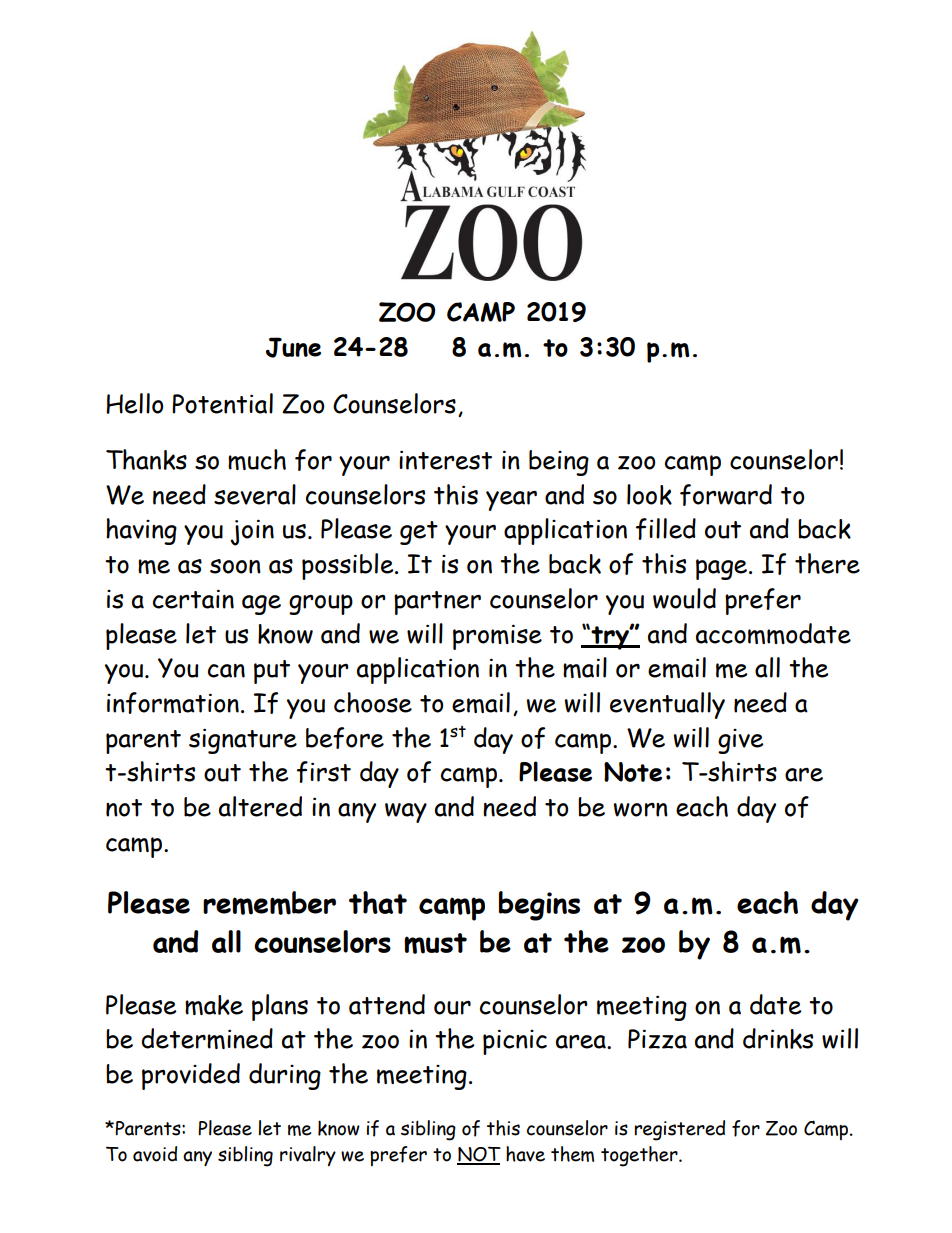  Describe the element at coordinates (155, 1154) in the image. I see `avoid` at that location.
